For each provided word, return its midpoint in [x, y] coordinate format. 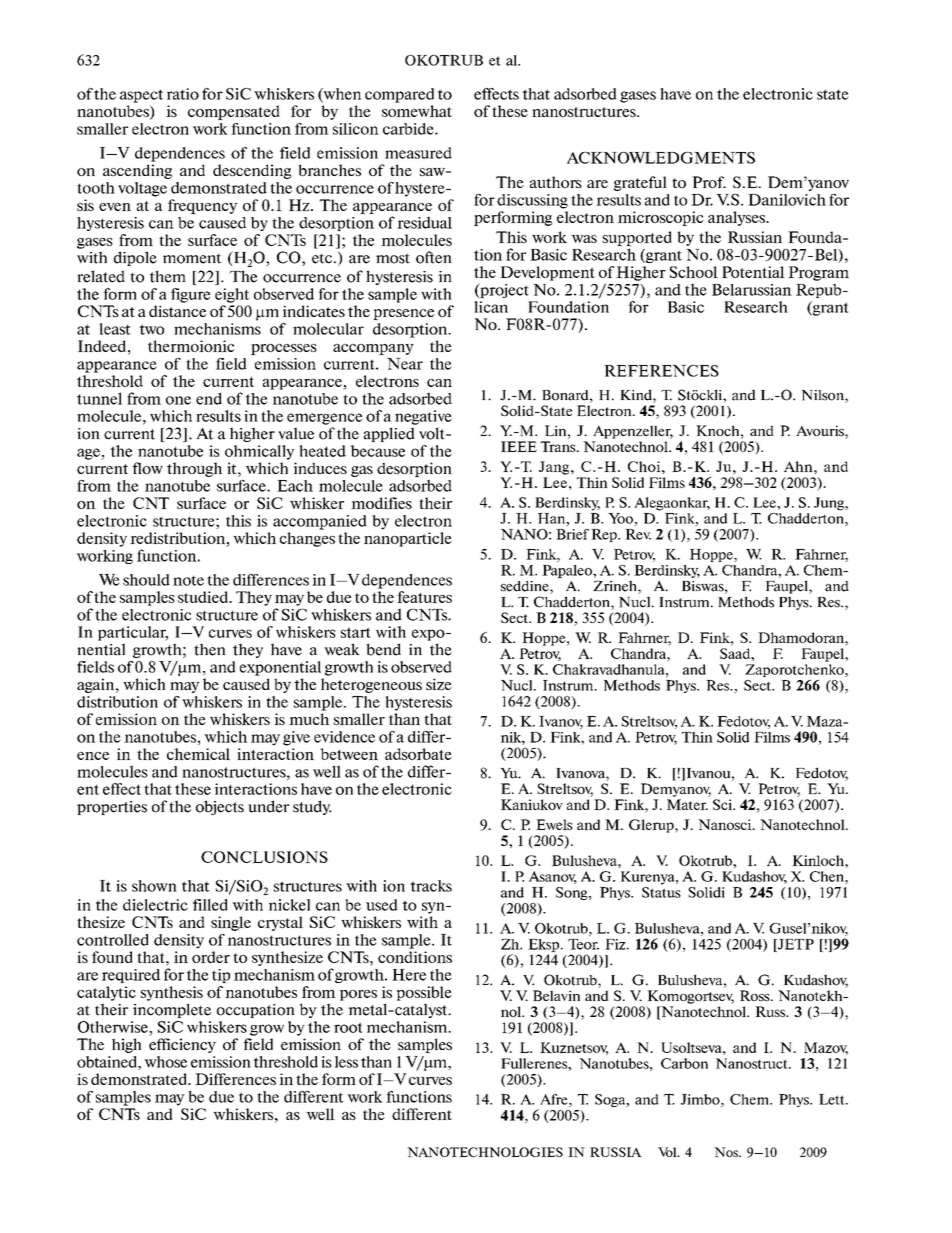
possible [424, 993]
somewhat [417, 111]
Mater [687, 804]
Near [405, 364]
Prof [709, 182]
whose [165, 1062]
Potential [753, 272]
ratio [183, 94]
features [424, 597]
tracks [431, 886]
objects [220, 807]
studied [204, 597]
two [151, 329]
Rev [638, 534]
